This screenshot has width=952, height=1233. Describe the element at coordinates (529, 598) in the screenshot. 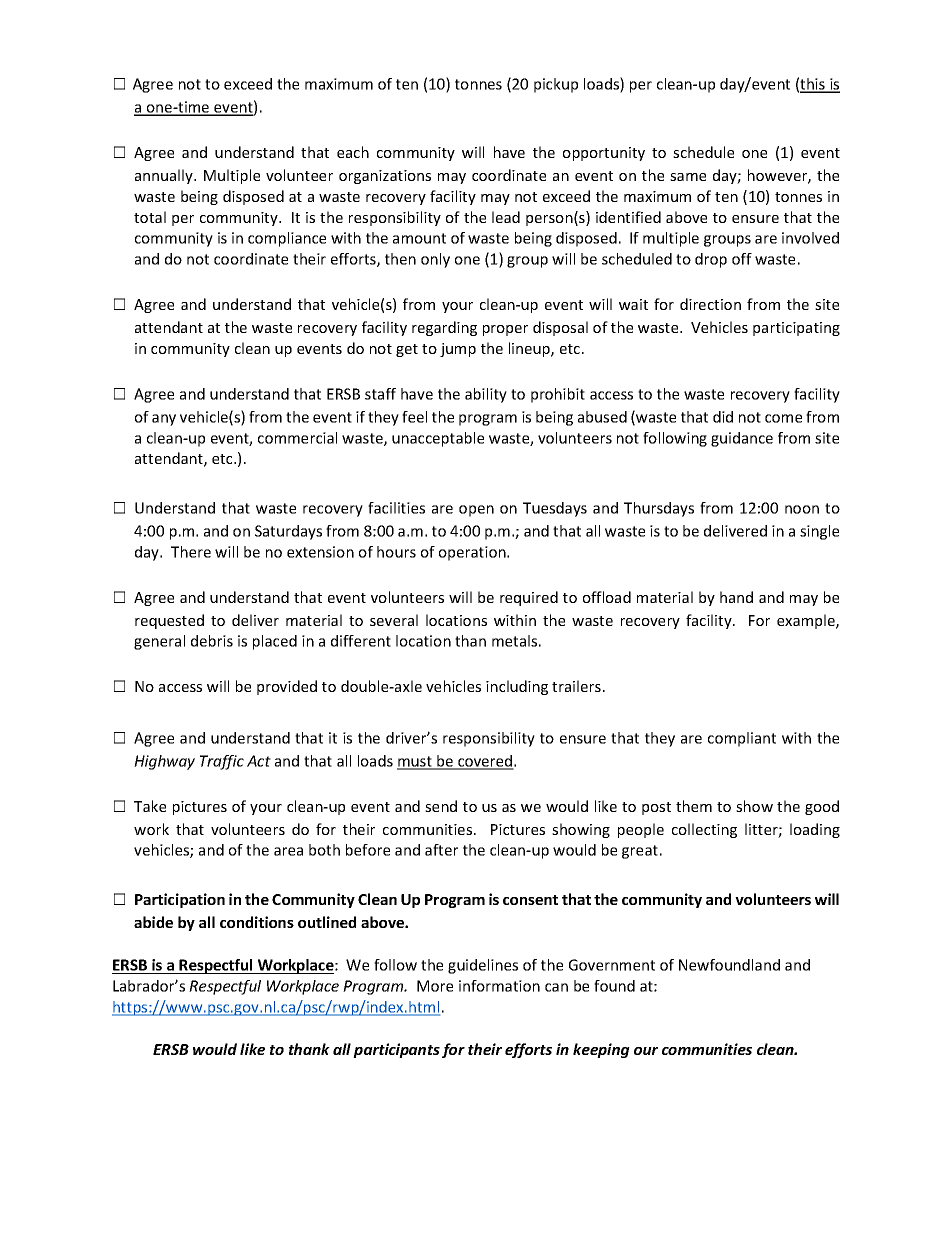

I see `required` at that location.
